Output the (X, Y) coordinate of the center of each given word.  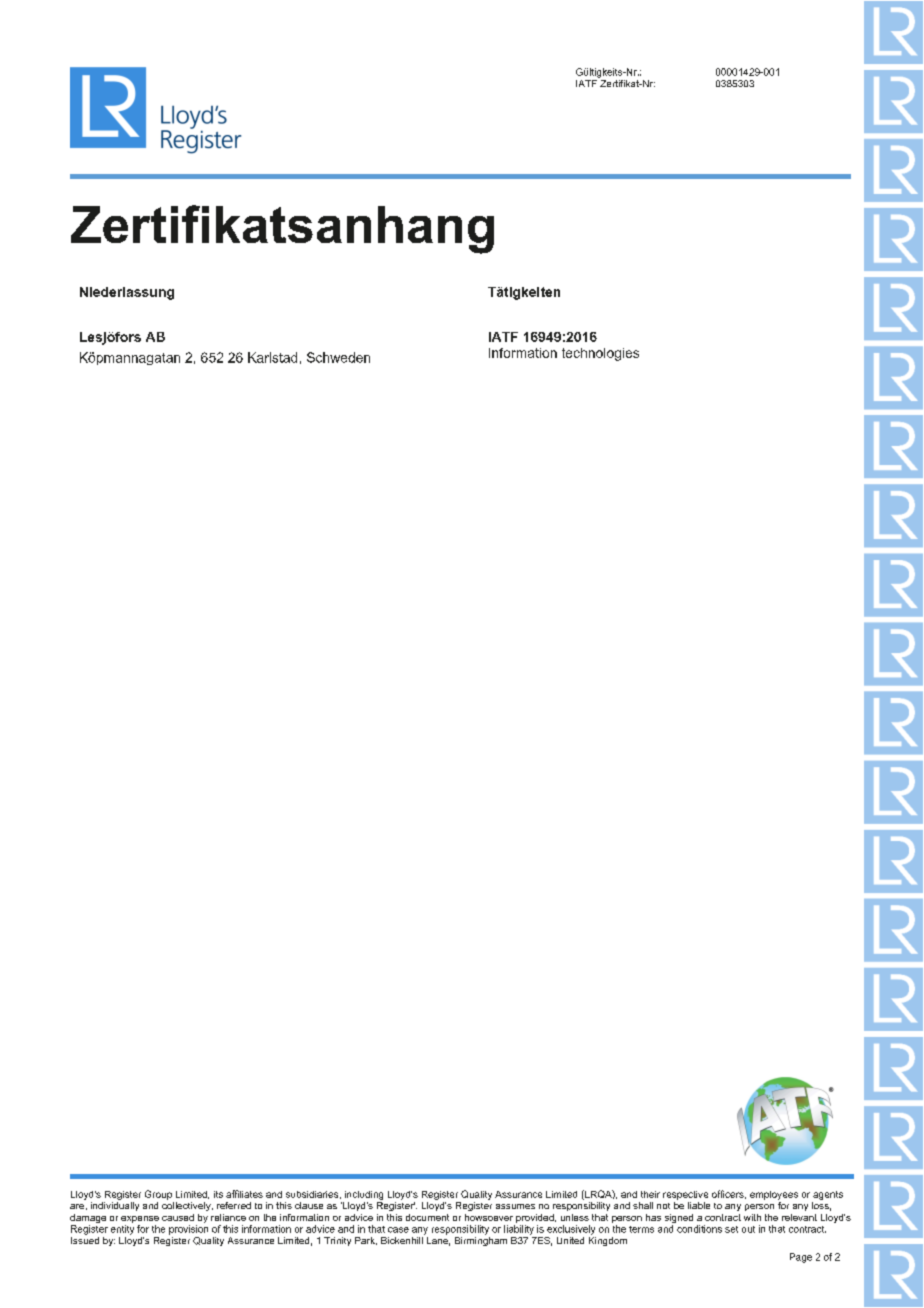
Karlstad (272, 357)
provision (188, 1230)
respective (685, 1195)
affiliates (244, 1194)
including (364, 1195)
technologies (600, 354)
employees (774, 1195)
